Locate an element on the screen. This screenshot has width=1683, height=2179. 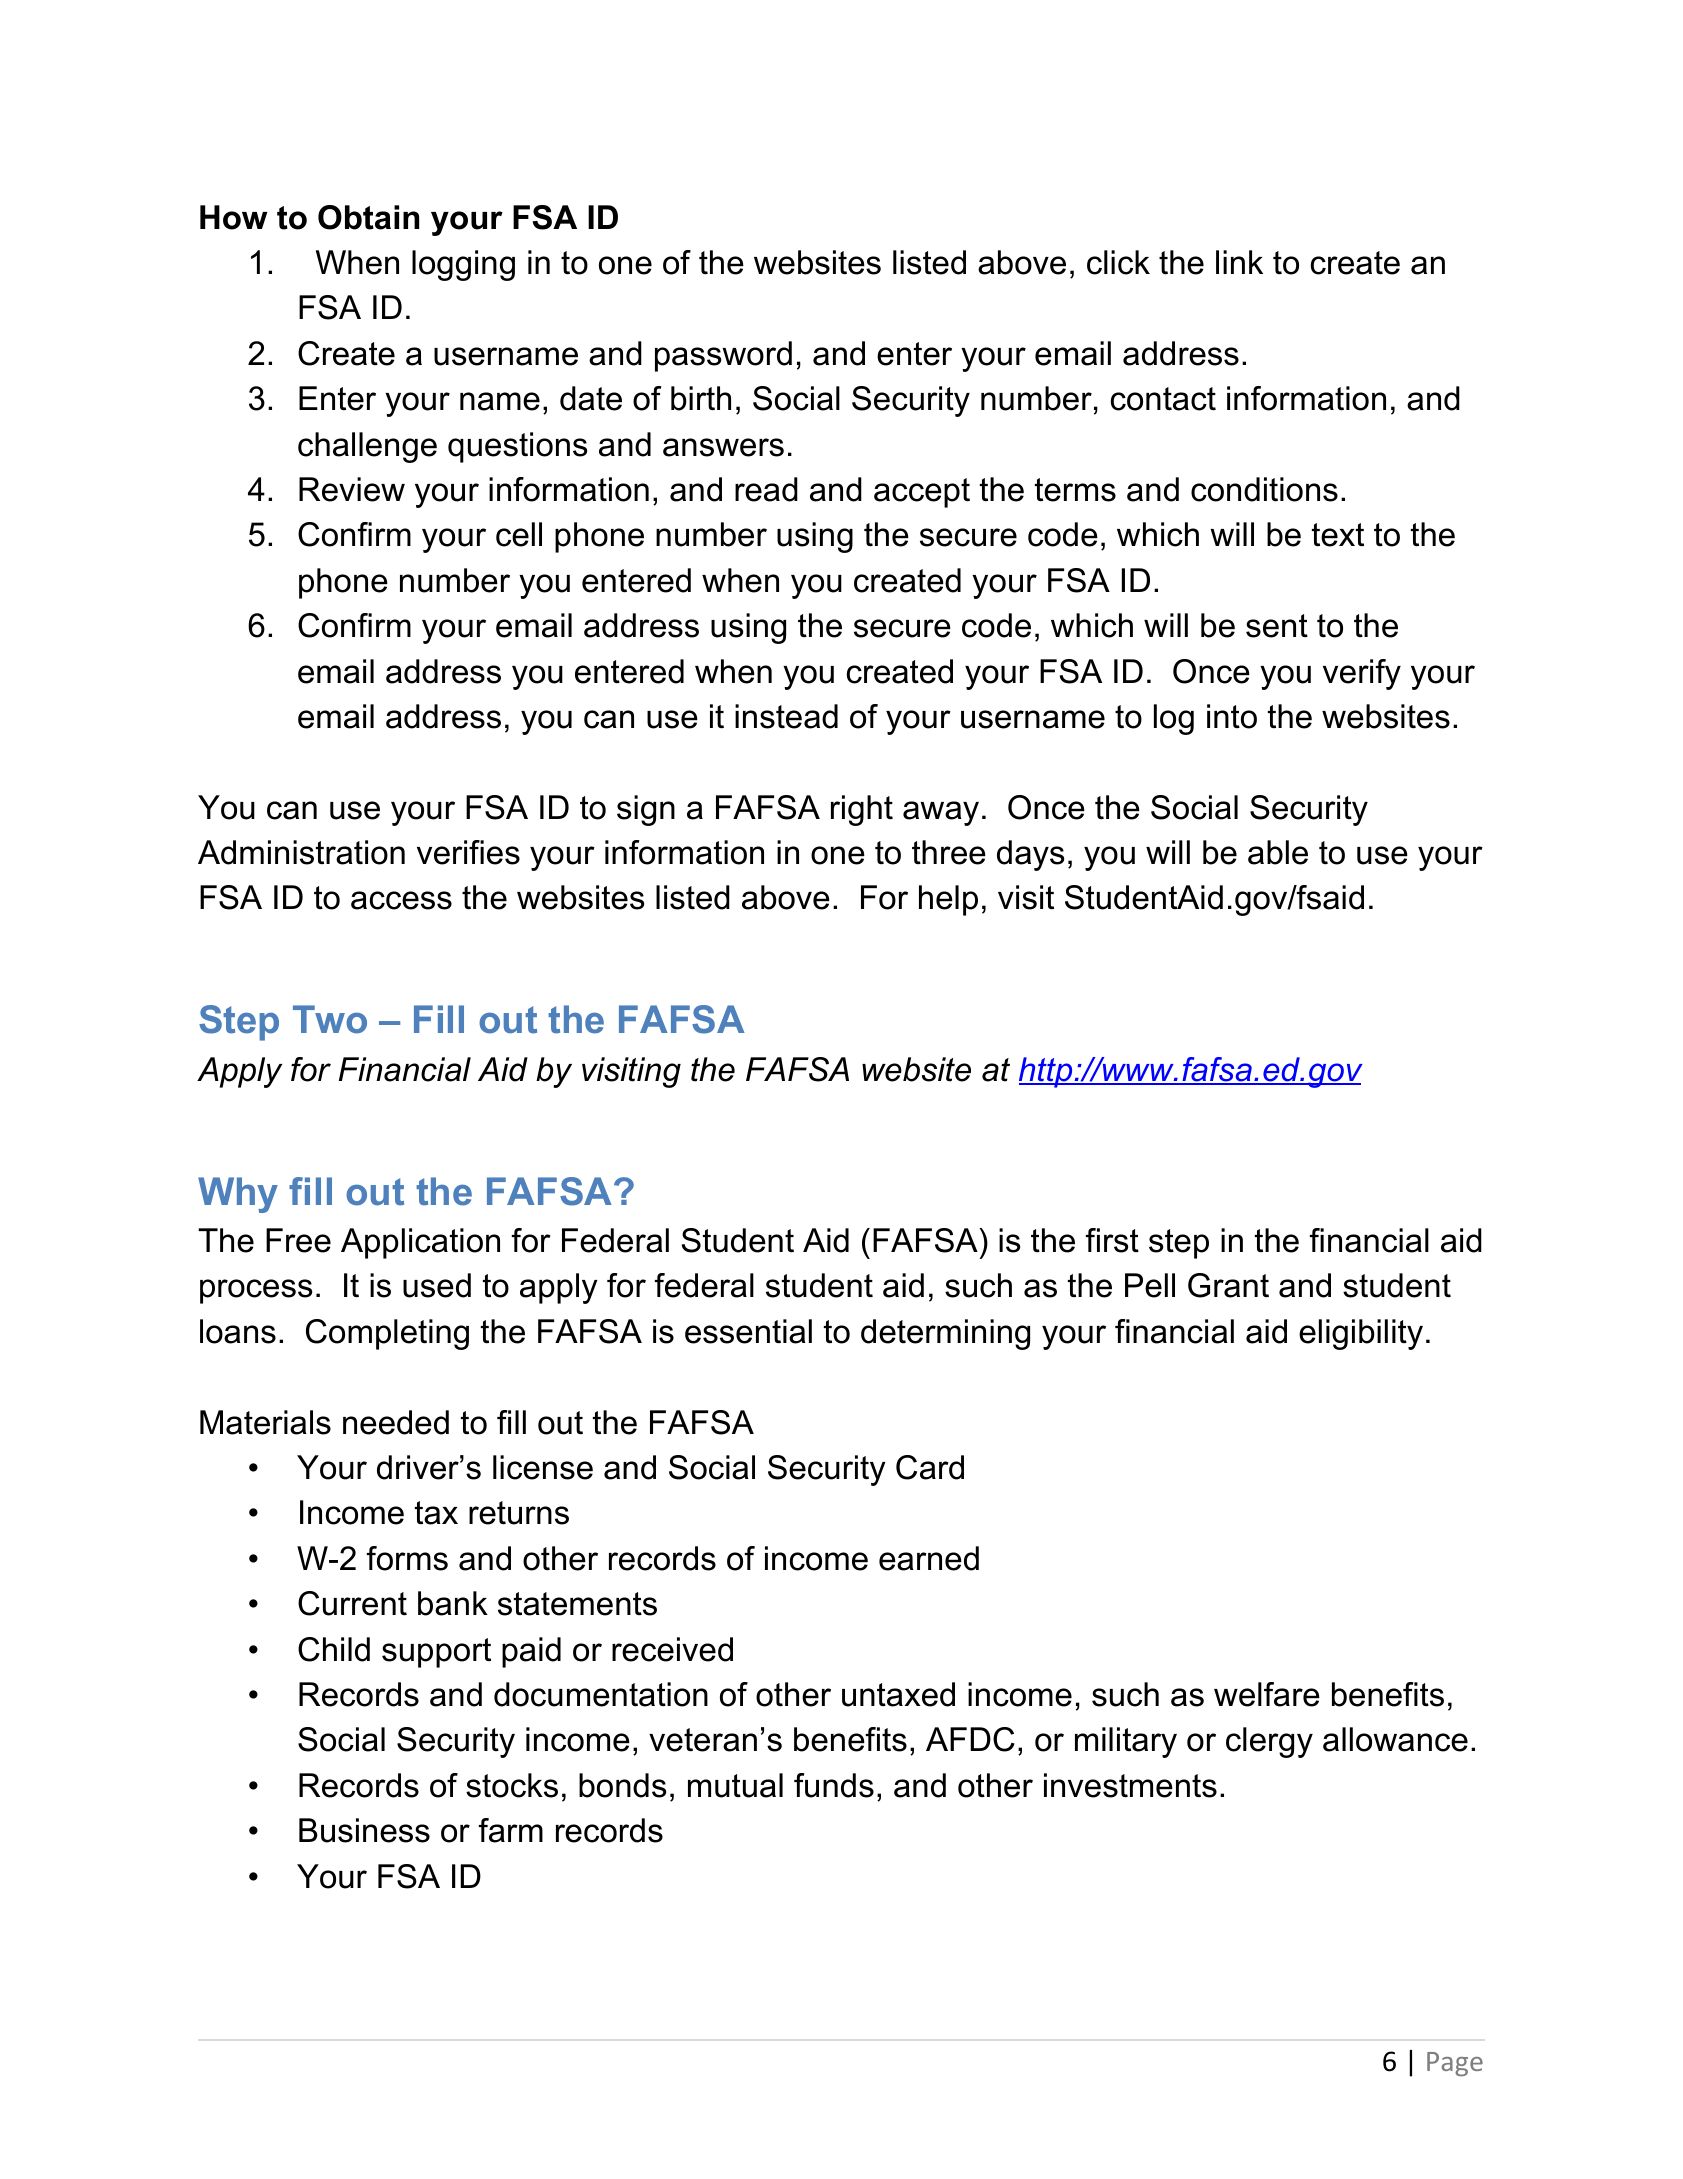
Business is located at coordinates (364, 1830).
